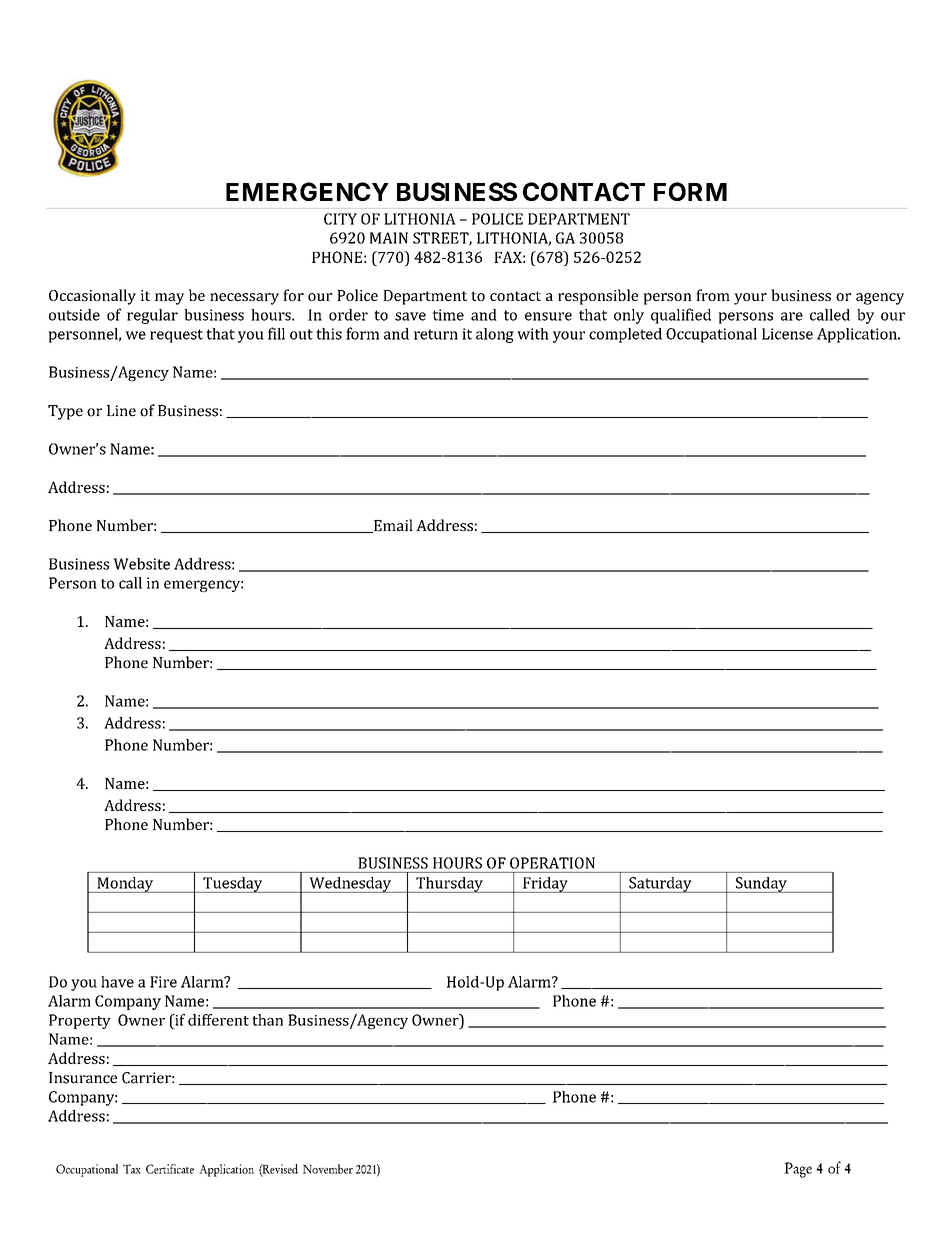 Image resolution: width=952 pixels, height=1233 pixels. I want to click on Website, so click(141, 564).
